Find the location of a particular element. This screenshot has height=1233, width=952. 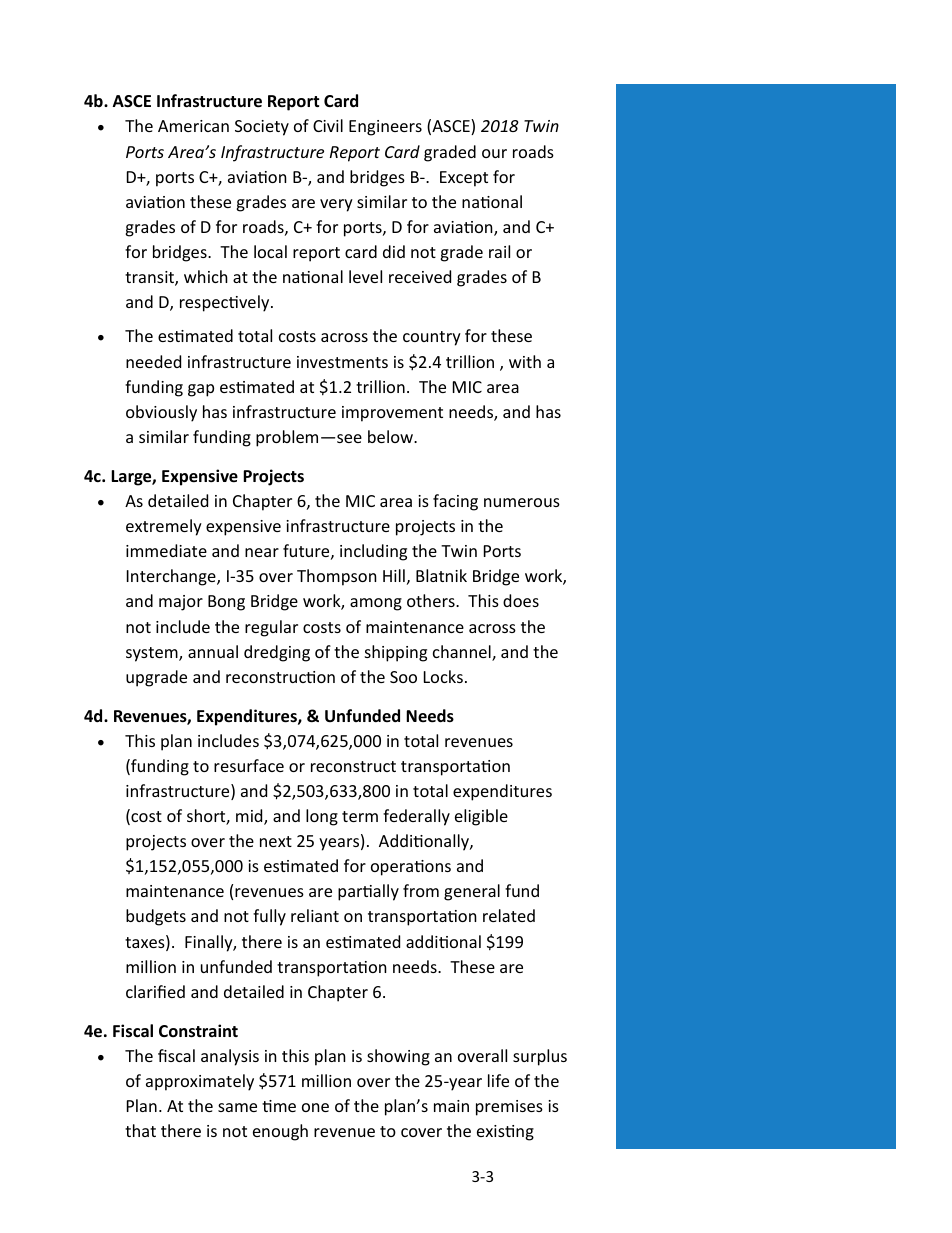

approximately is located at coordinates (200, 1082).
